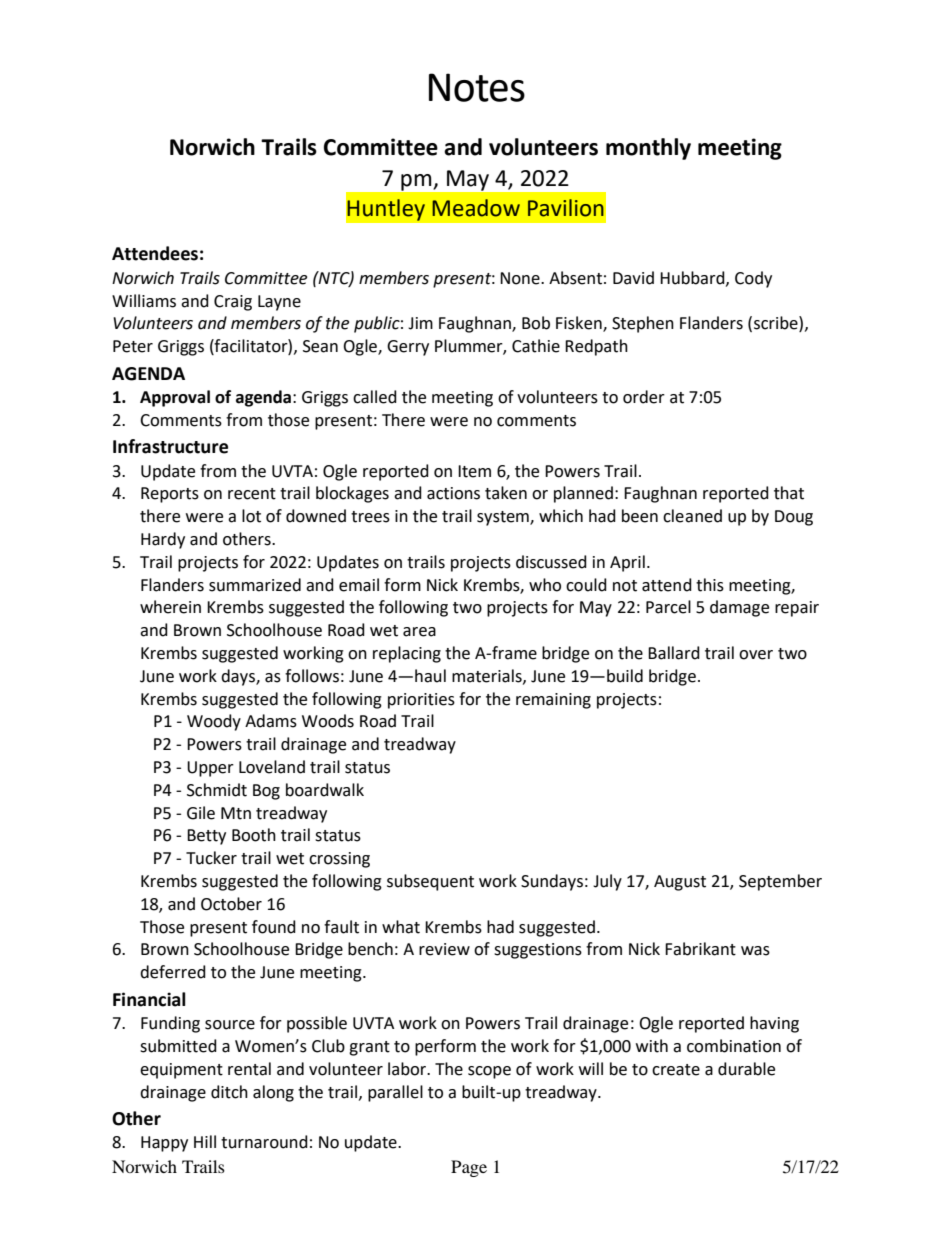 This screenshot has width=952, height=1233. What do you see at coordinates (170, 607) in the screenshot?
I see `wherein` at bounding box center [170, 607].
